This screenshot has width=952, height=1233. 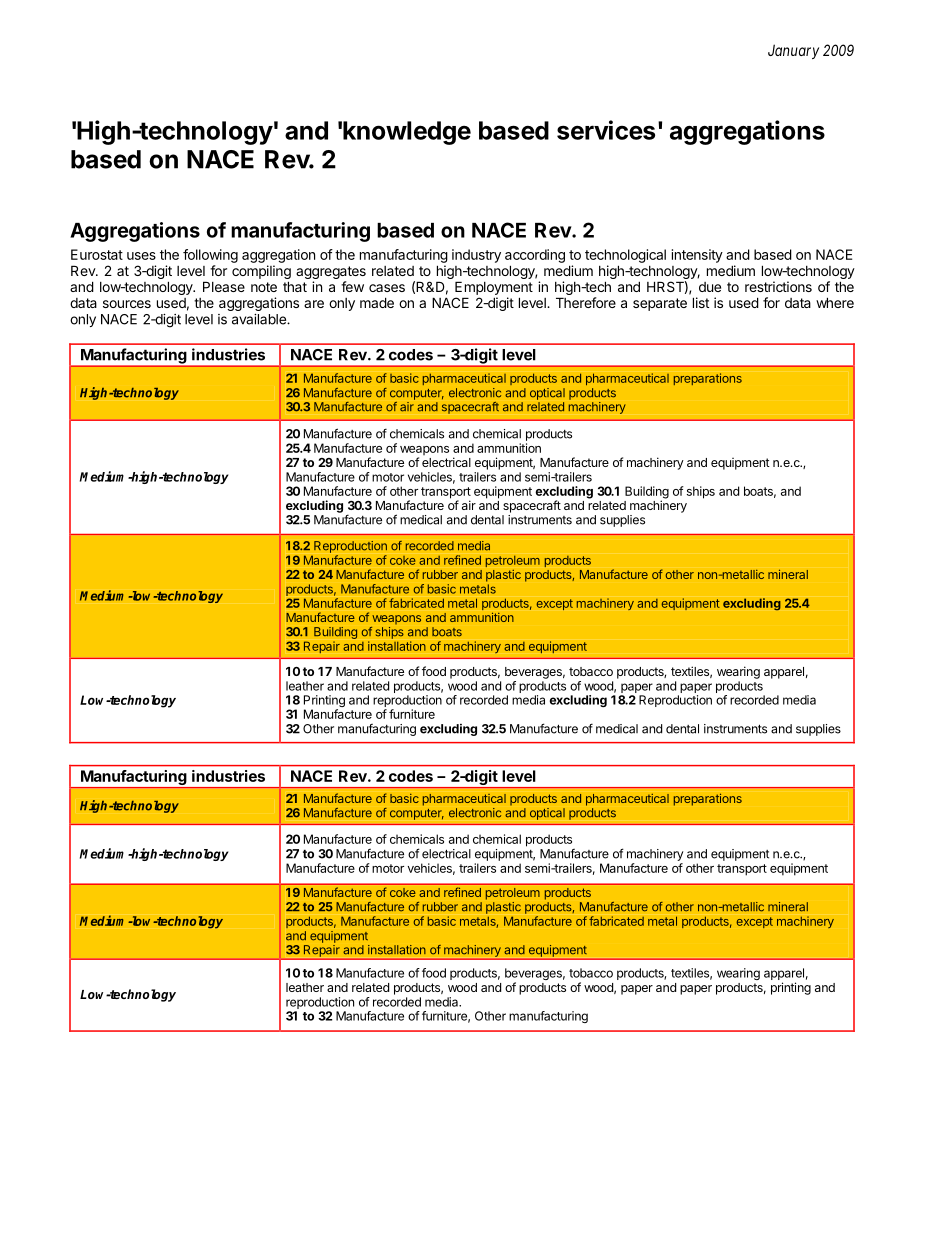 I want to click on made, so click(x=377, y=302).
